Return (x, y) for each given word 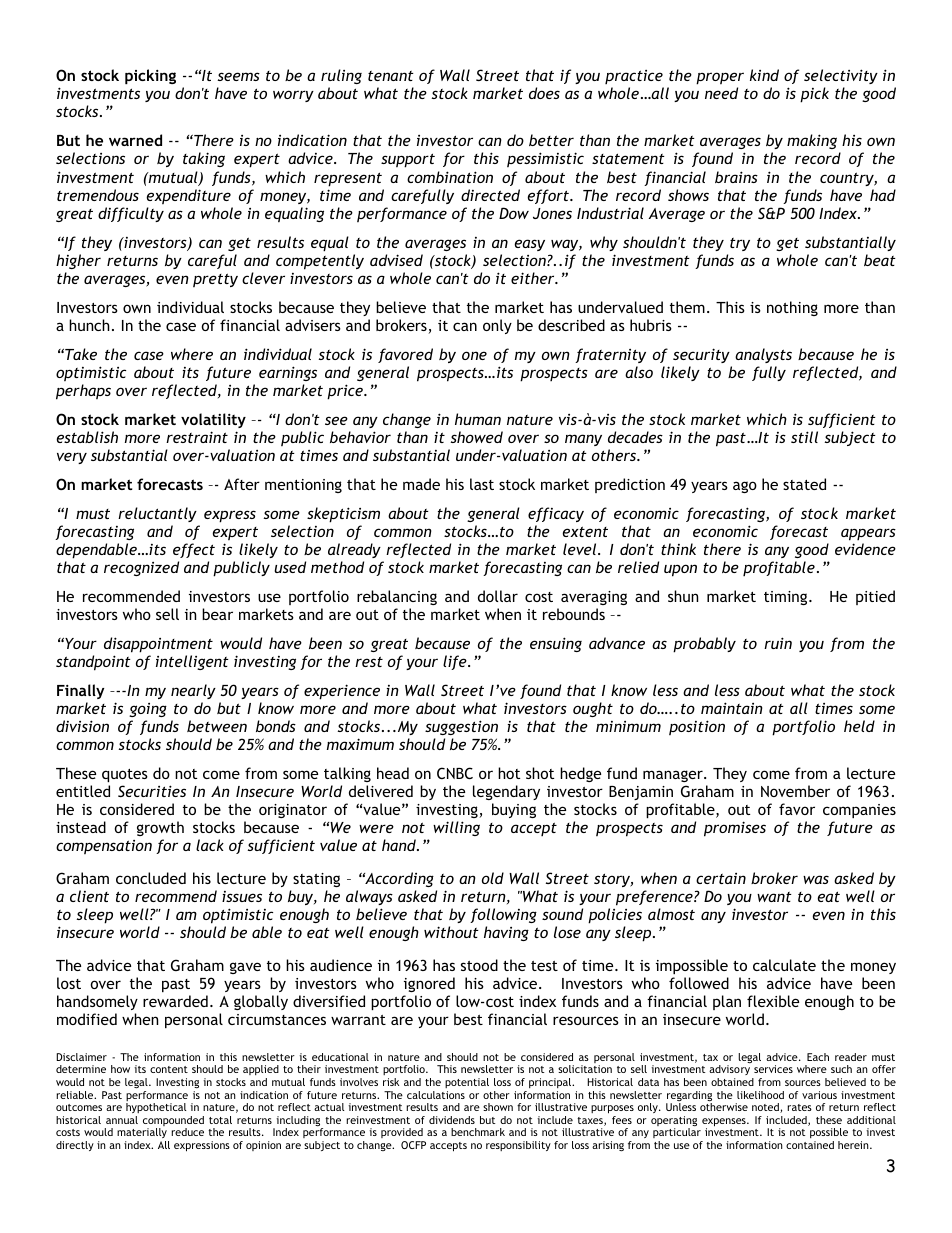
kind (764, 75)
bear (217, 614)
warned (135, 140)
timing (787, 598)
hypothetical (156, 1108)
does (544, 93)
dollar (498, 596)
